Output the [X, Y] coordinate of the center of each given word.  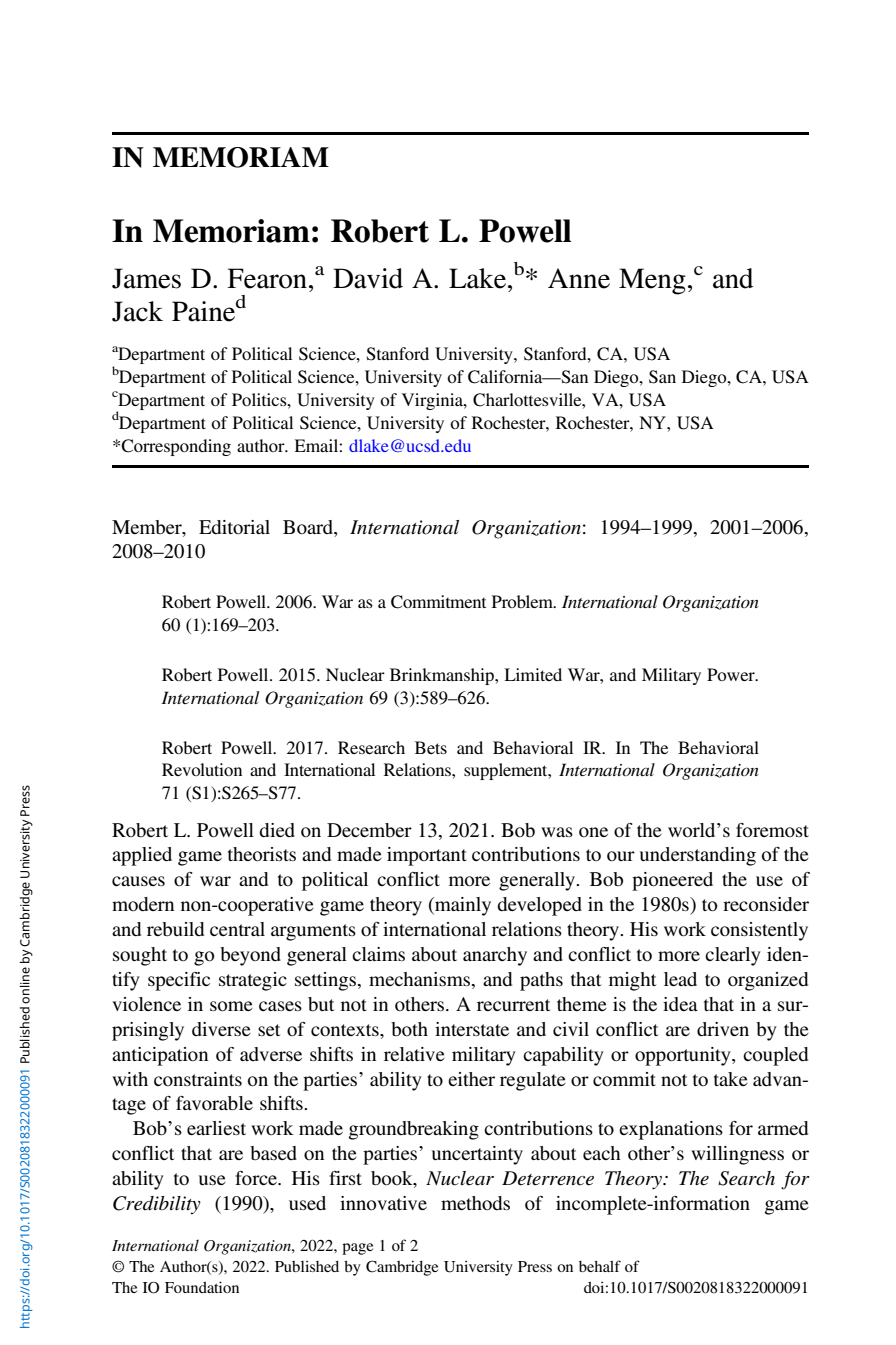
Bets [431, 747]
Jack [137, 311]
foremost [772, 830]
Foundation [202, 1287]
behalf [600, 1266]
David [368, 278]
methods [475, 1203]
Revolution [202, 769]
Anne [579, 278]
